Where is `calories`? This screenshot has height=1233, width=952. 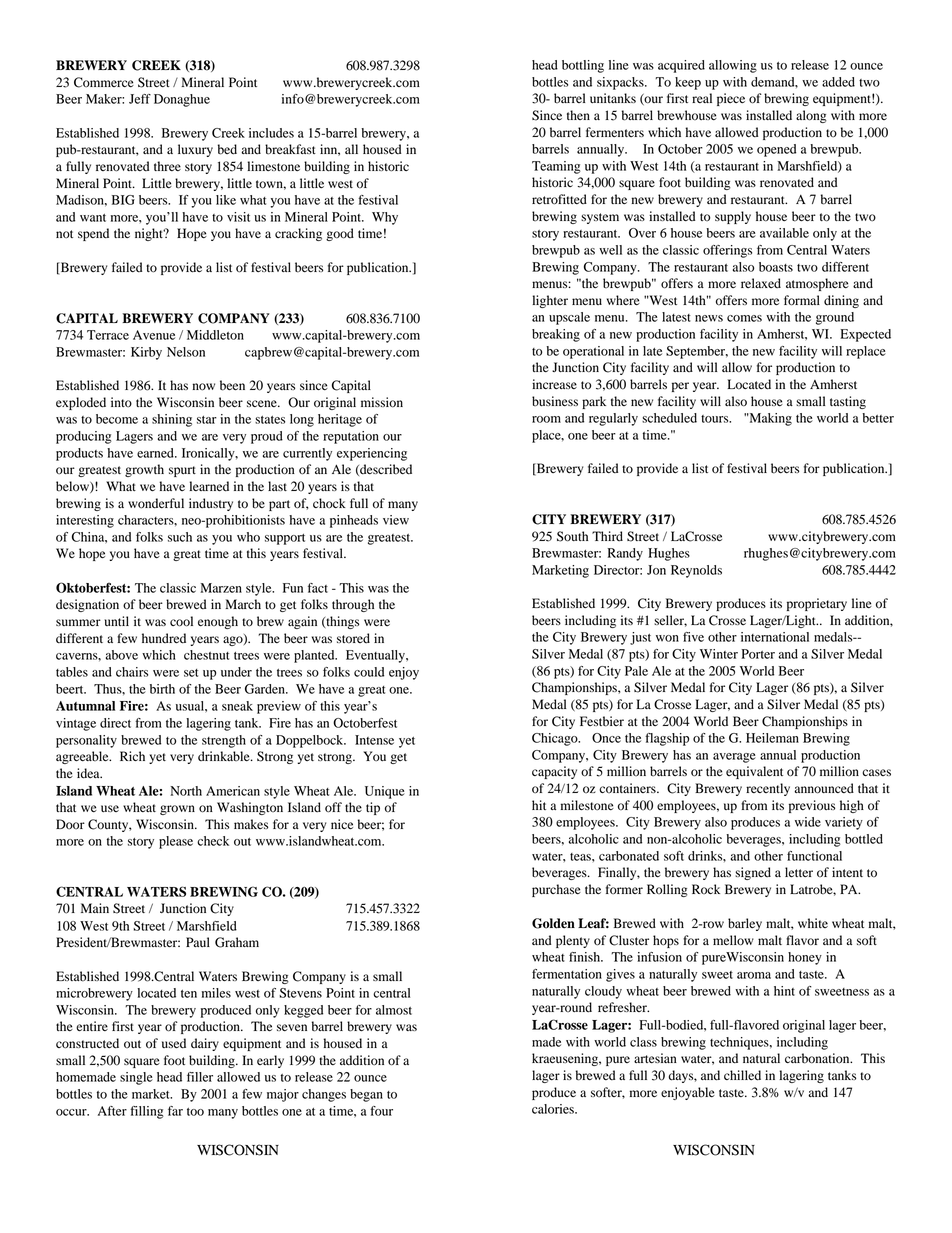
calories is located at coordinates (554, 1109).
